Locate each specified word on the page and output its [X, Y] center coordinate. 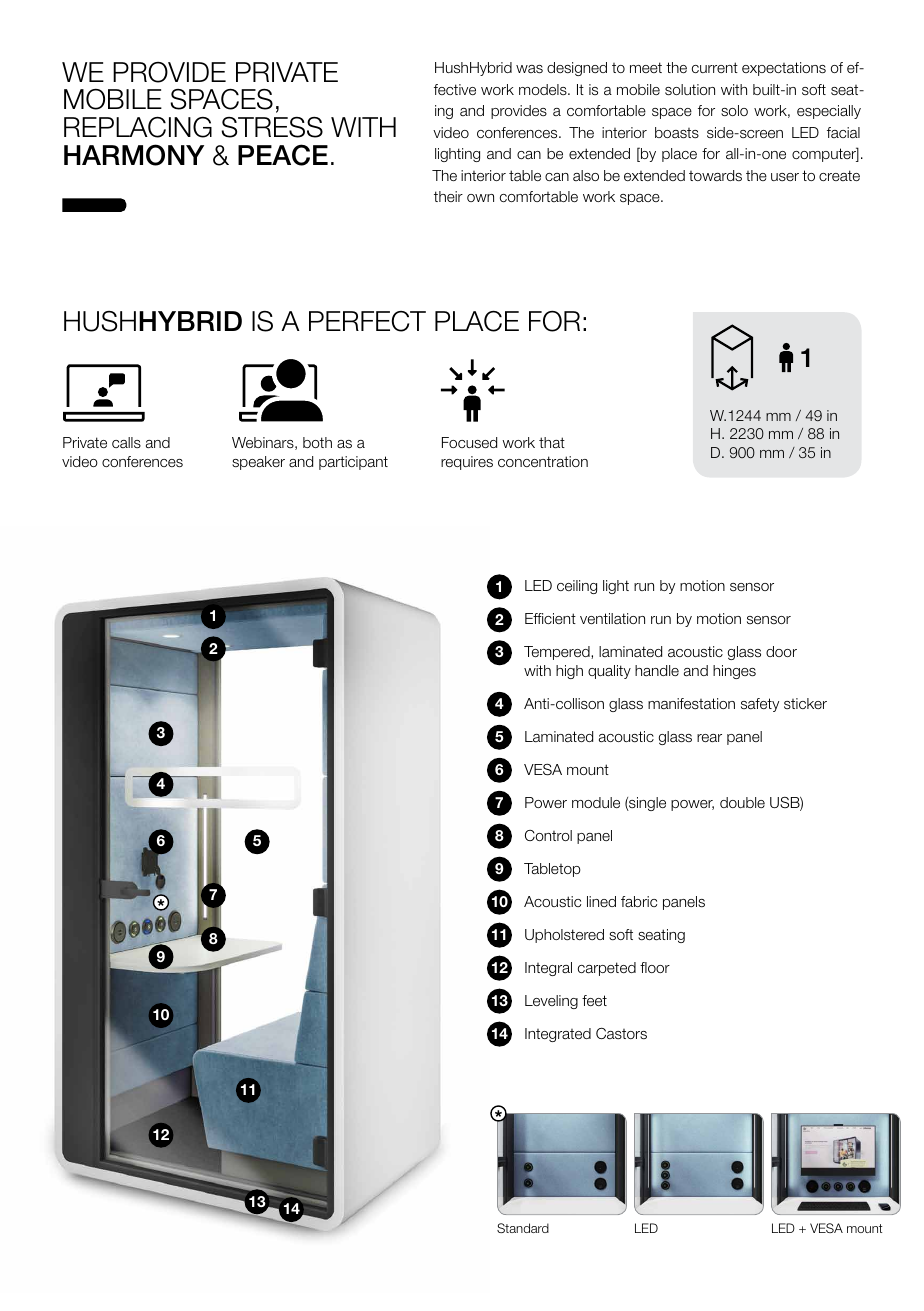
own [480, 198]
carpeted [607, 969]
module [596, 802]
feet [594, 1000]
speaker [258, 463]
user [785, 177]
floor [655, 967]
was [529, 69]
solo [734, 110]
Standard [523, 1228]
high [569, 672]
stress [272, 127]
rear [709, 738]
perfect [367, 321]
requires [467, 463]
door [781, 651]
